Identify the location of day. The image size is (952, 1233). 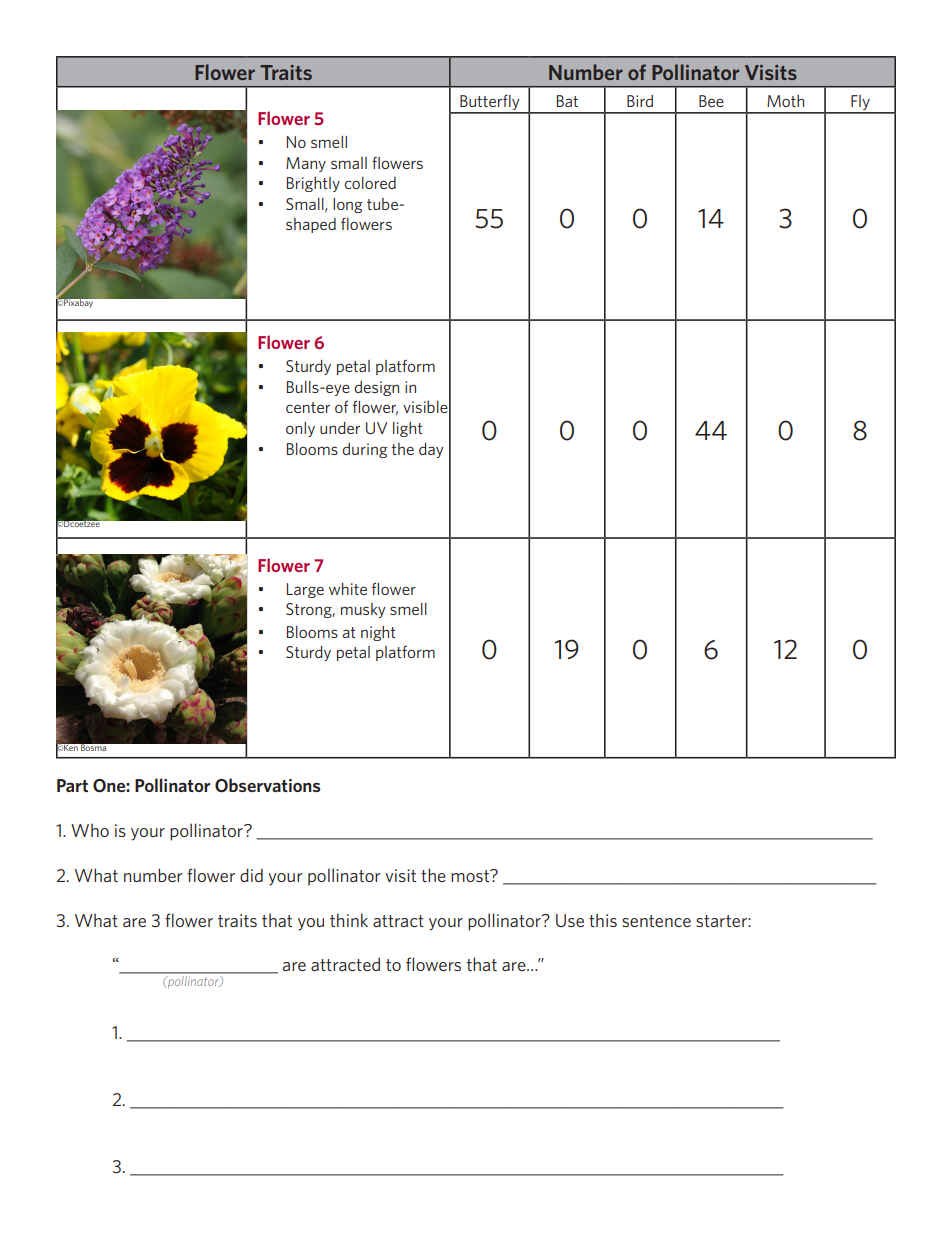
(431, 450).
